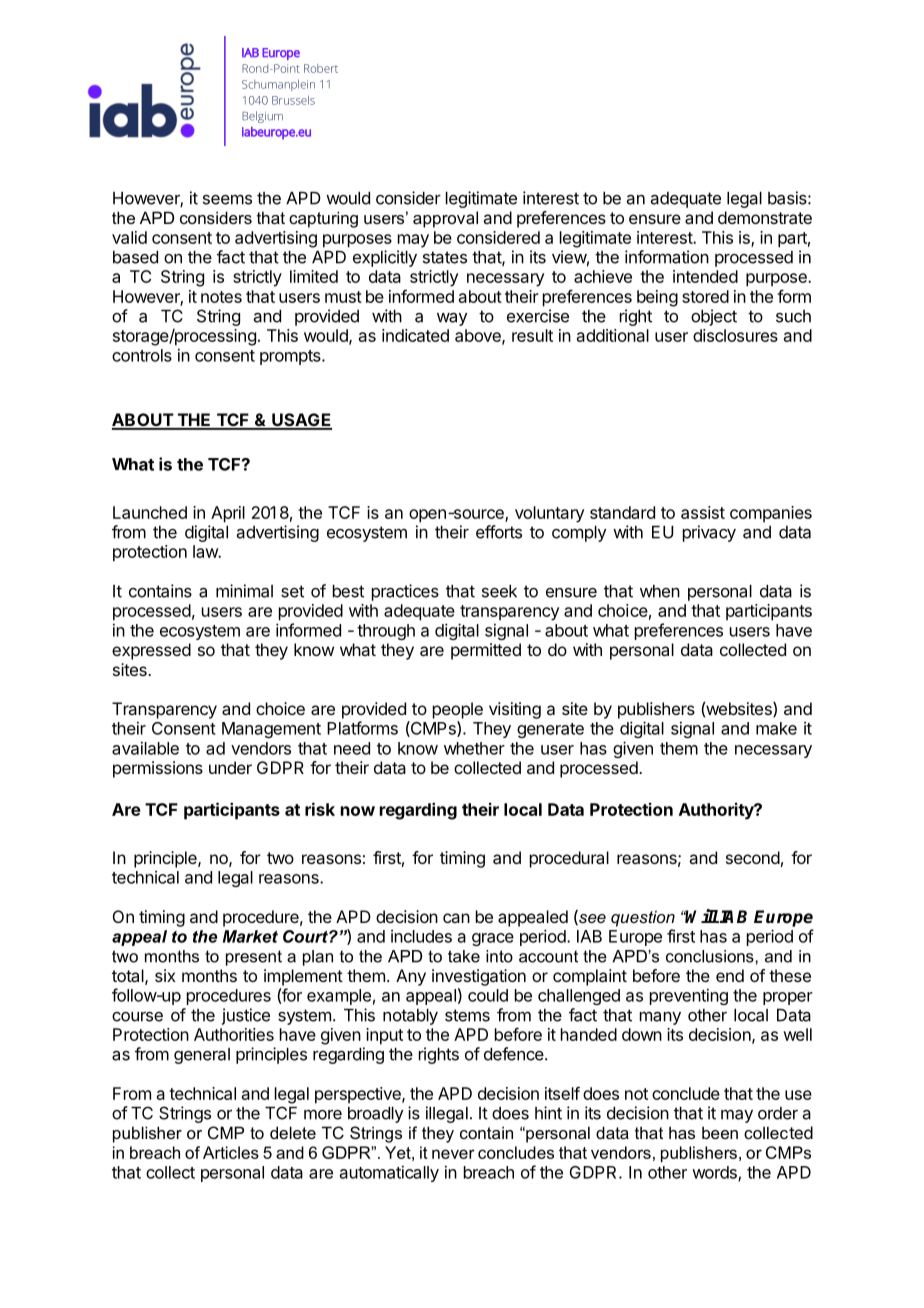  What do you see at coordinates (453, 1154) in the screenshot?
I see `never` at bounding box center [453, 1154].
